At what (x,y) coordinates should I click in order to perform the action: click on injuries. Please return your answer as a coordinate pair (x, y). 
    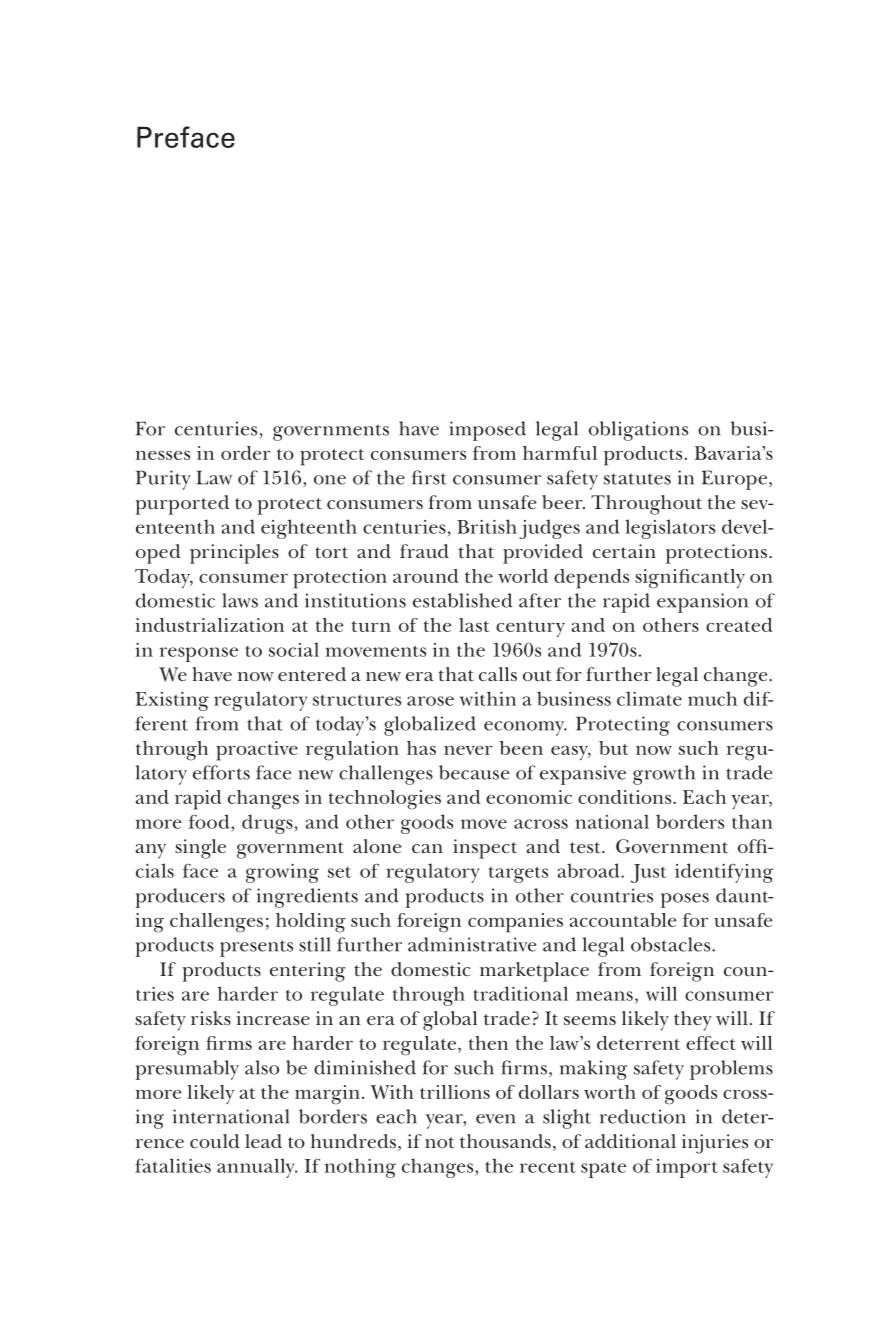
    Looking at the image, I should click on (715, 1144).
